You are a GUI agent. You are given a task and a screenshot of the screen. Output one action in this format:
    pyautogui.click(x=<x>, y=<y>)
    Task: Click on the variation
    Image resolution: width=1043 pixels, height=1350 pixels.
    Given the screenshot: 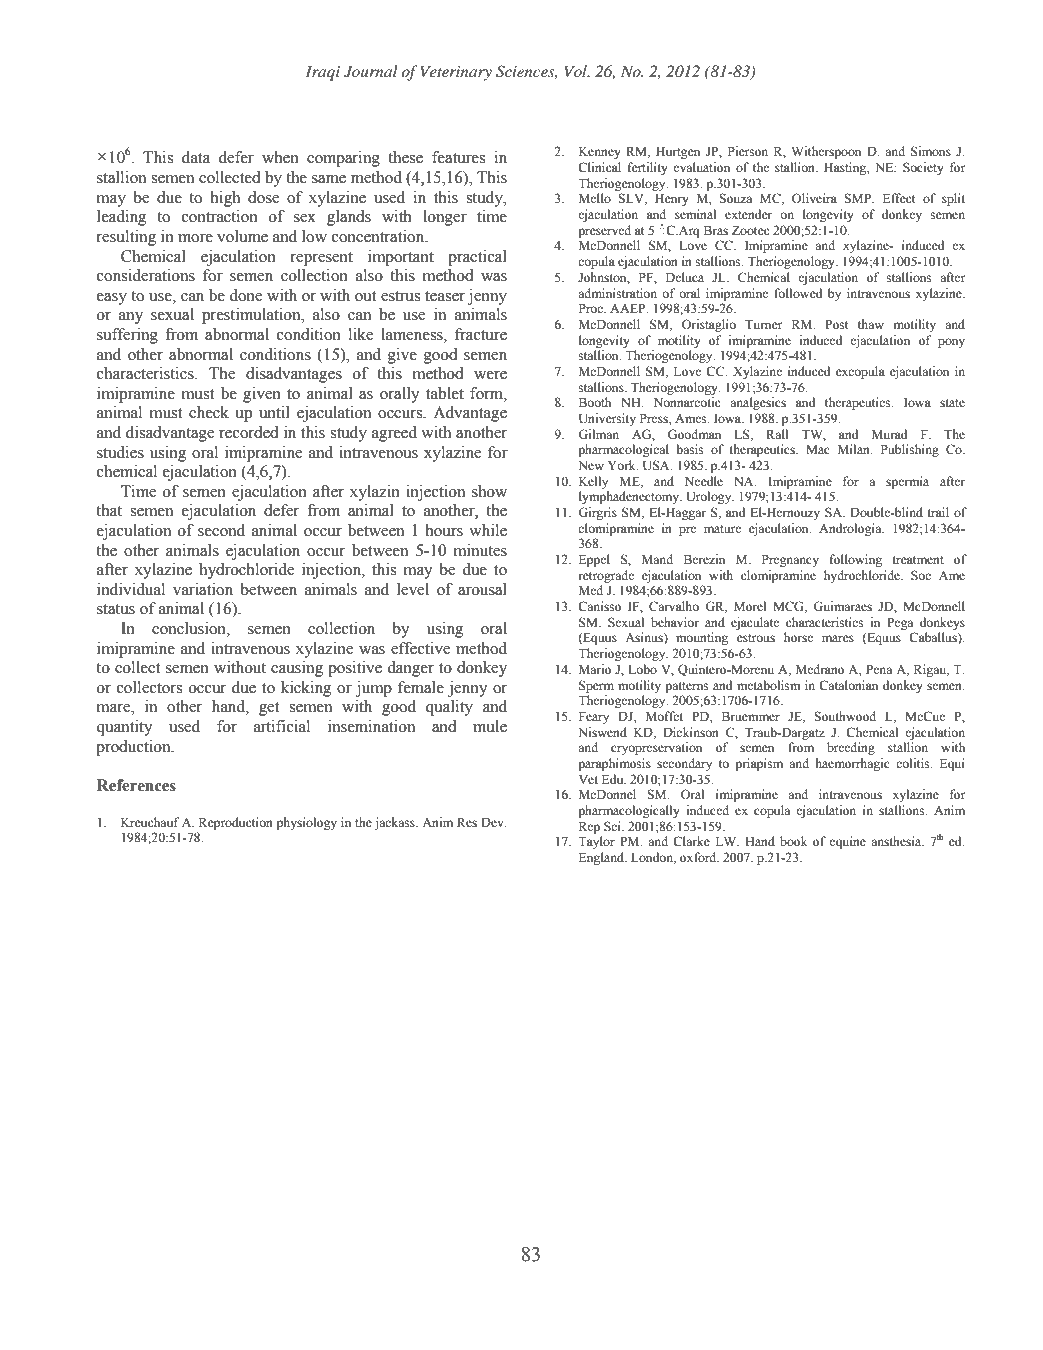 What is the action you would take?
    pyautogui.click(x=203, y=589)
